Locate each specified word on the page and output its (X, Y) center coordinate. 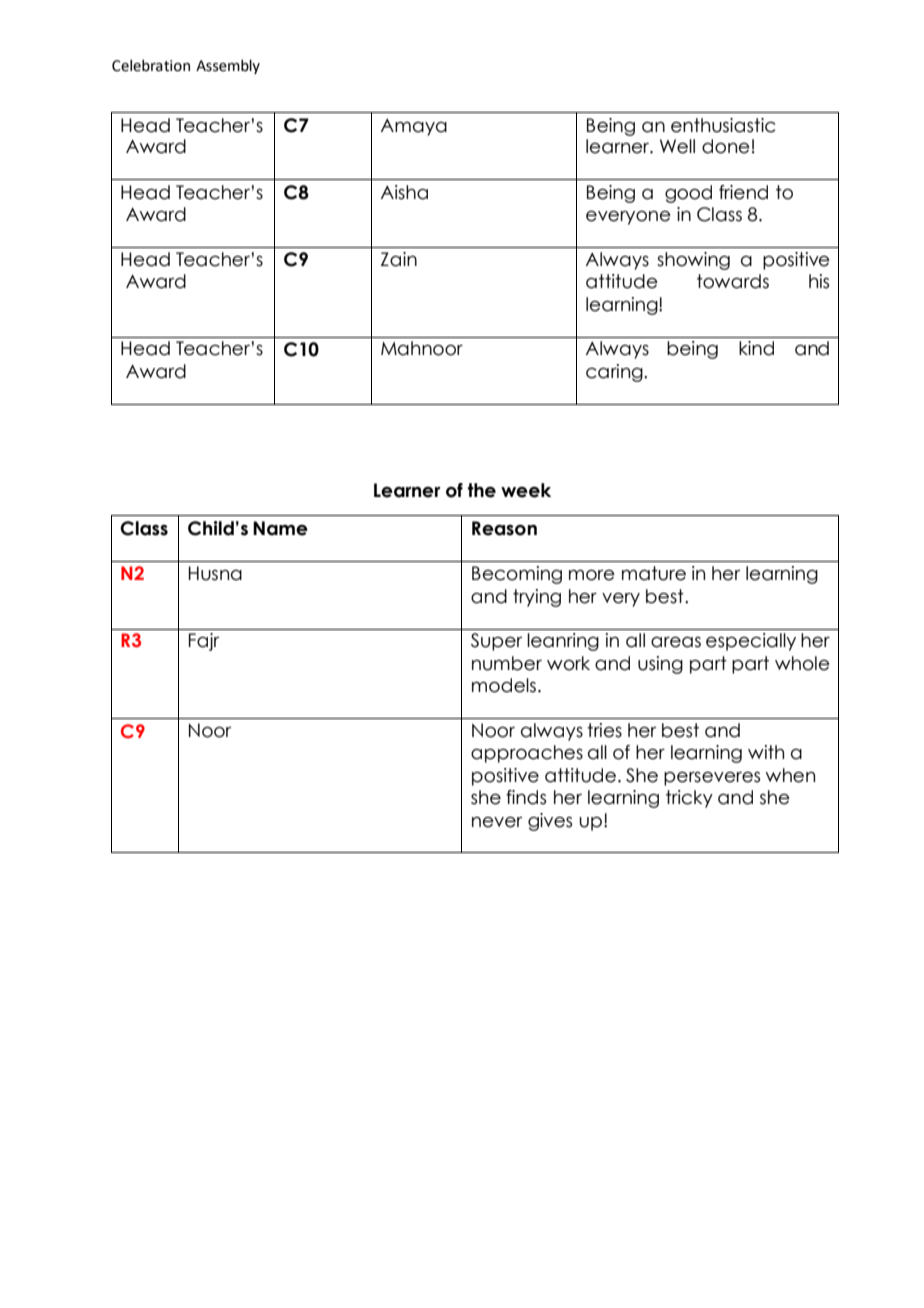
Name (280, 528)
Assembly (228, 66)
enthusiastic (723, 125)
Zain (399, 259)
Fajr (204, 642)
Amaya (414, 127)
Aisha (404, 192)
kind (756, 348)
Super (496, 642)
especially (751, 642)
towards (733, 281)
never (497, 822)
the (482, 490)
